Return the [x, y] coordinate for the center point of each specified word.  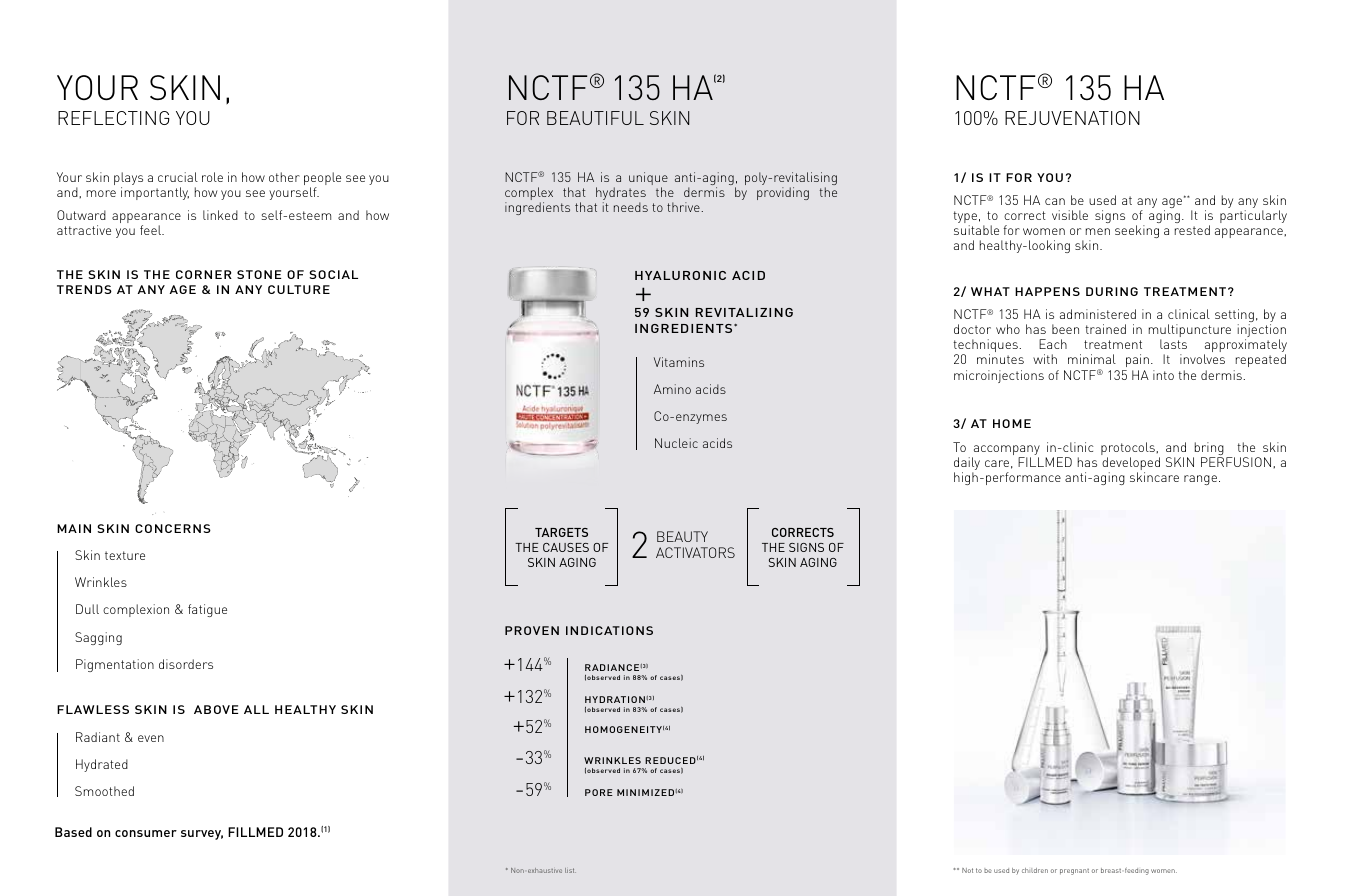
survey [202, 835]
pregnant [1074, 872]
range [1200, 480]
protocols [1129, 450]
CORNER [204, 274]
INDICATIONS [609, 630]
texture [125, 555]
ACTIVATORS [695, 552]
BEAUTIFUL [595, 118]
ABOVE [216, 709]
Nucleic [676, 443]
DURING [1112, 291]
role [212, 177]
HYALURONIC [680, 275]
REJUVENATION [1072, 118]
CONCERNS [173, 528]
